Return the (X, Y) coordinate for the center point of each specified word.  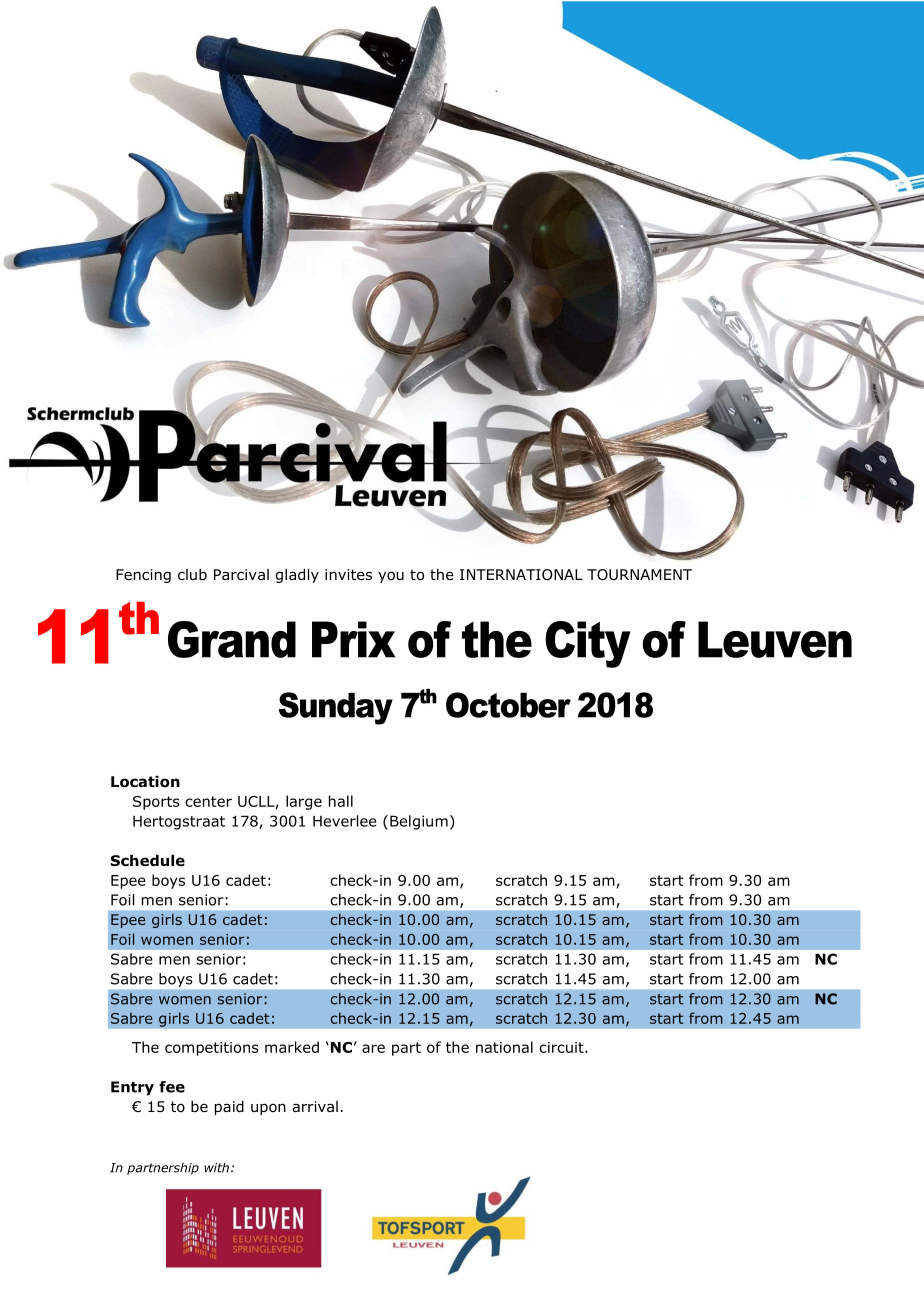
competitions (212, 1049)
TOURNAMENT (639, 575)
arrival (315, 1106)
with (216, 1168)
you (391, 577)
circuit (562, 1047)
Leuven (775, 639)
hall (341, 801)
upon (268, 1109)
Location (145, 782)
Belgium (419, 822)
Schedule (147, 861)
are (373, 1048)
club (192, 574)
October (508, 705)
